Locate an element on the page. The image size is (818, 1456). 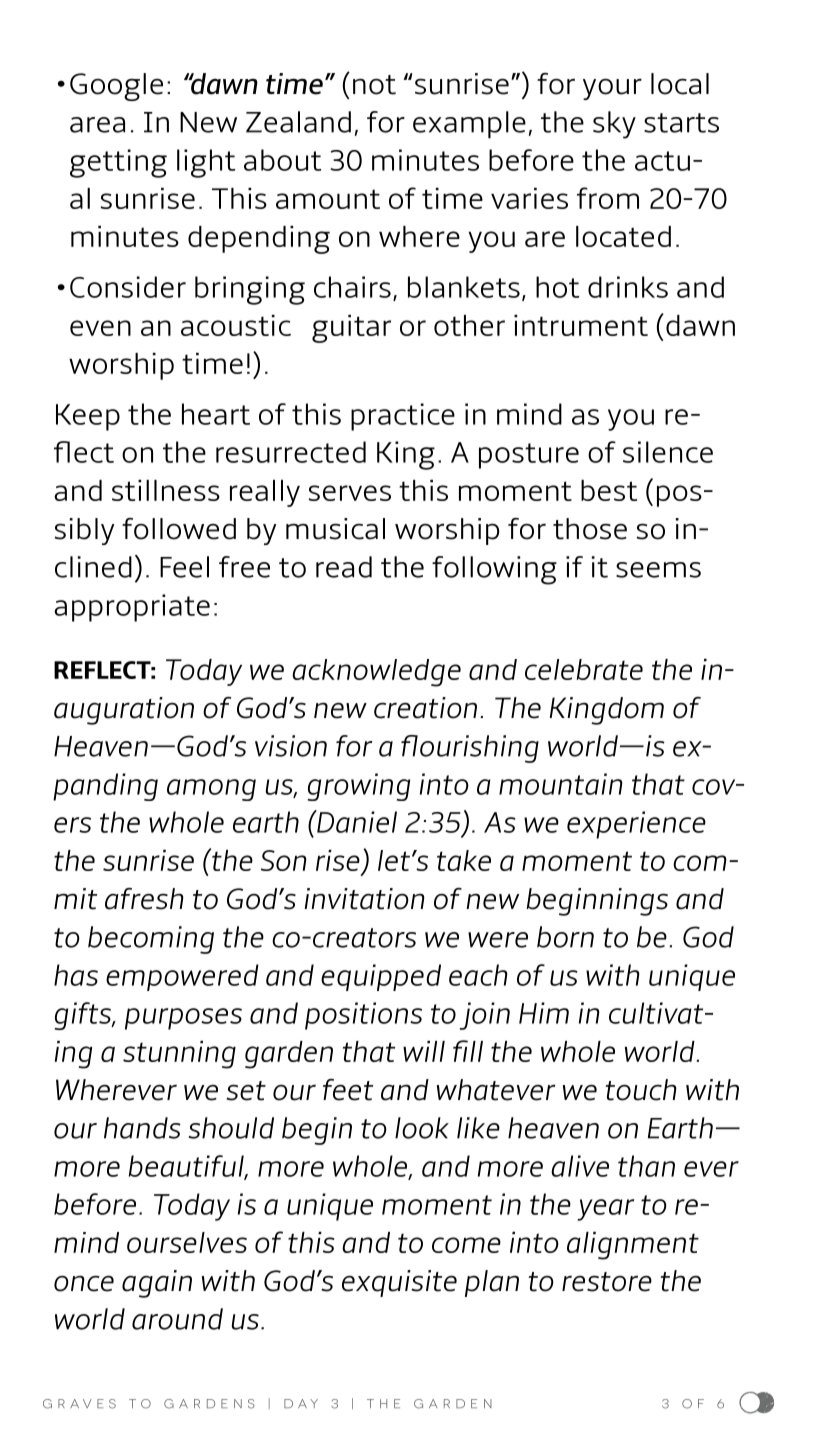
best is located at coordinates (609, 490).
